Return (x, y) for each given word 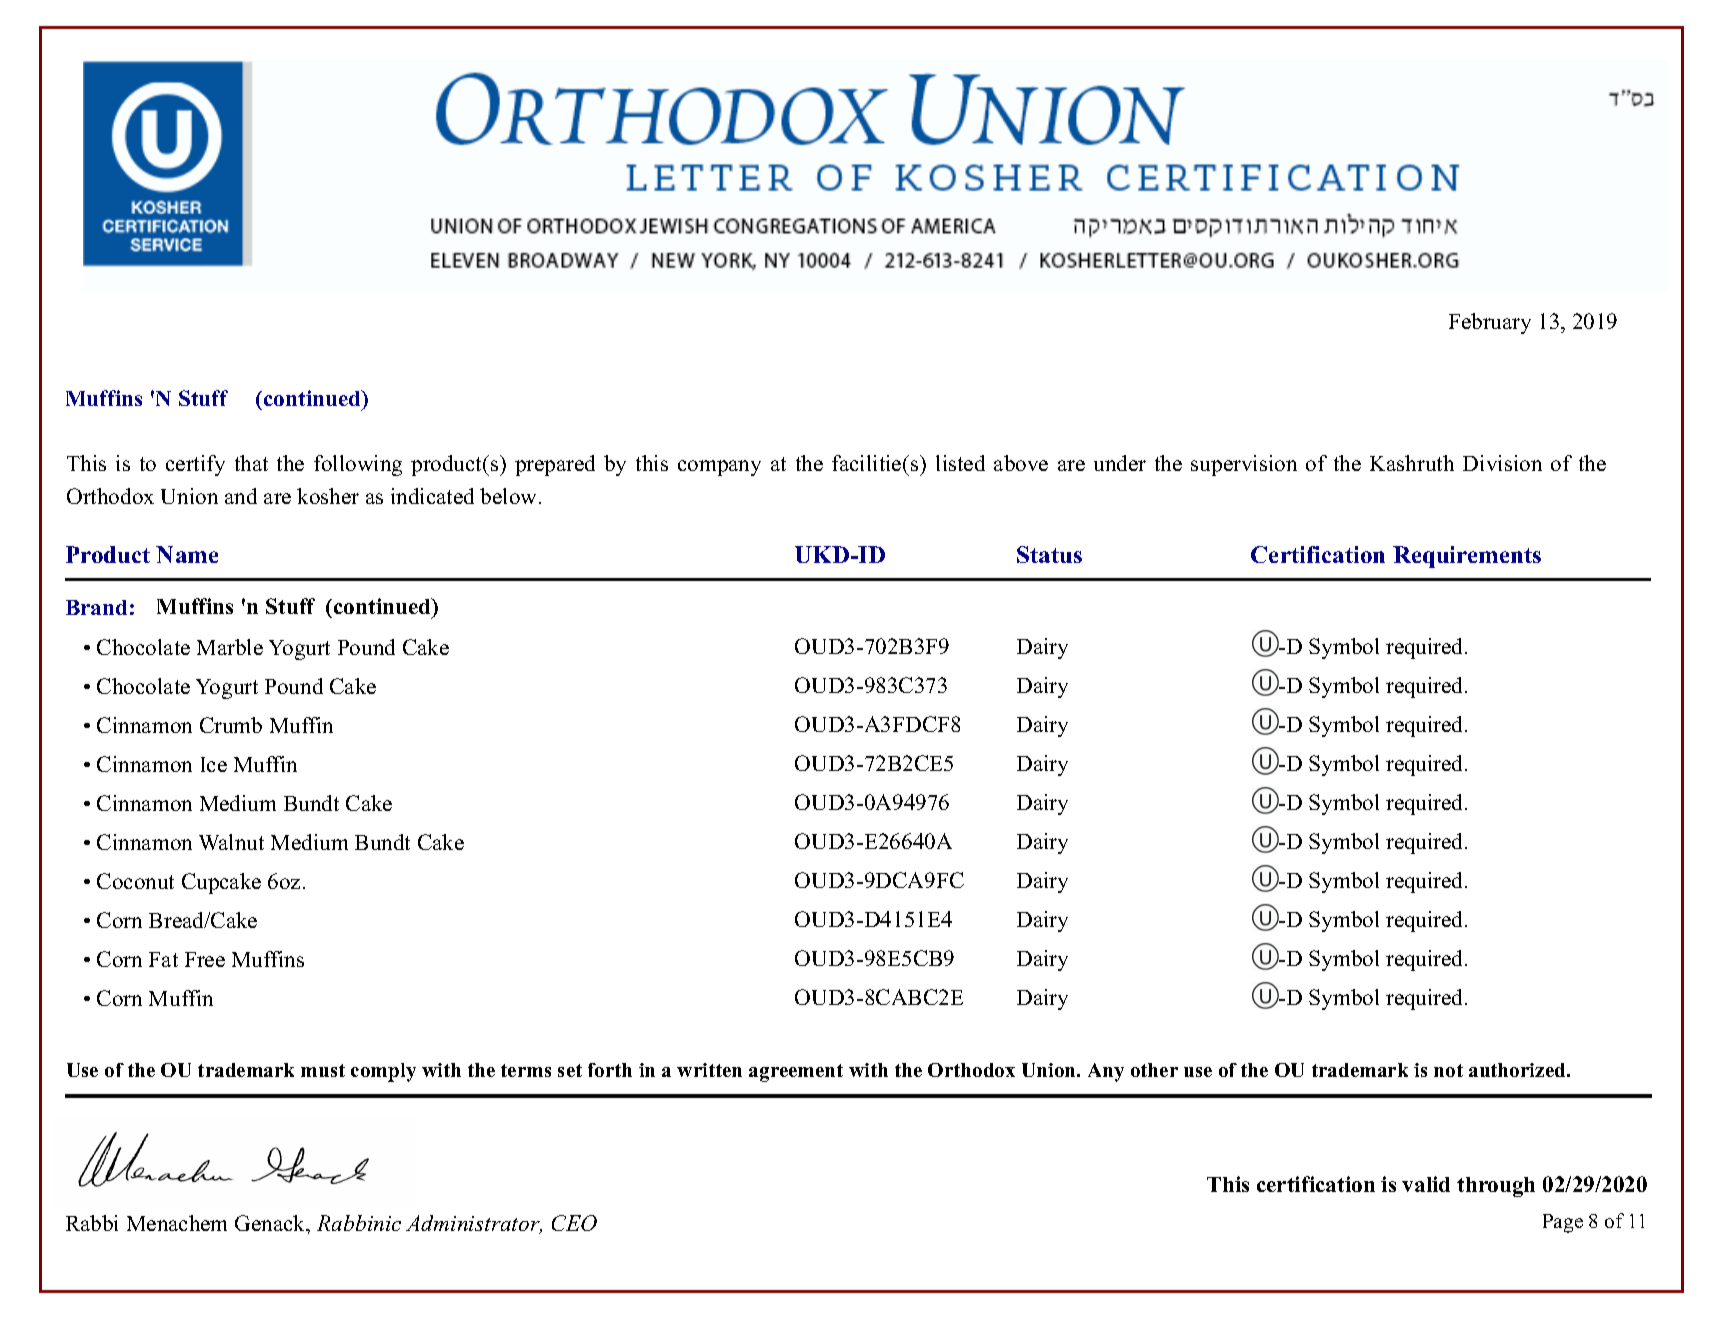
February (1490, 323)
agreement (796, 1073)
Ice (214, 764)
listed (960, 463)
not (1448, 1070)
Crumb (231, 725)
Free (205, 959)
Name (187, 554)
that (251, 463)
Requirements (1467, 557)
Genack (271, 1223)
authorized (1518, 1070)
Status (1049, 554)
